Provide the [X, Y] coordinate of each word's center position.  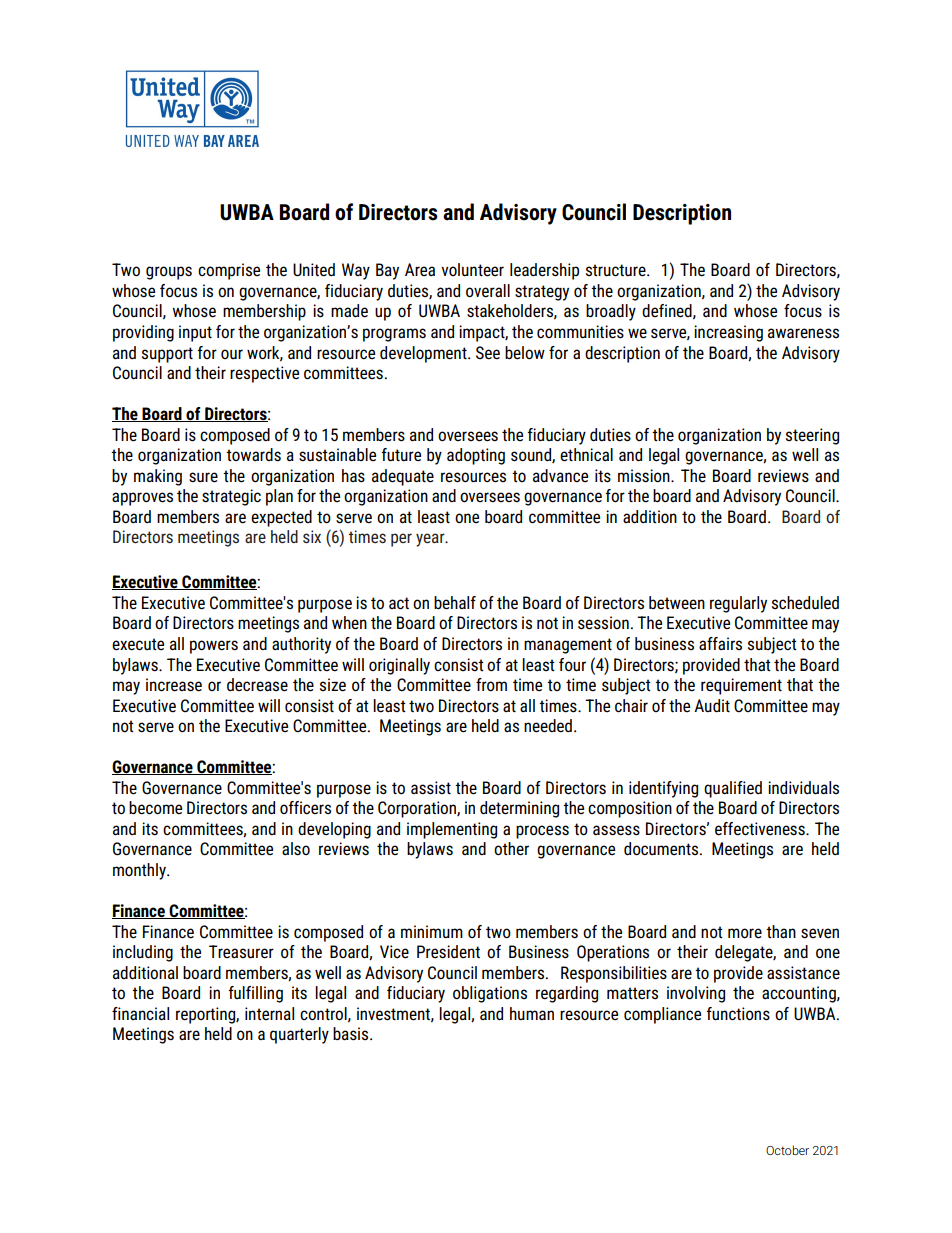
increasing [728, 333]
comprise [229, 271]
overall [488, 291]
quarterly [299, 1035]
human [532, 1014]
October [787, 1150]
